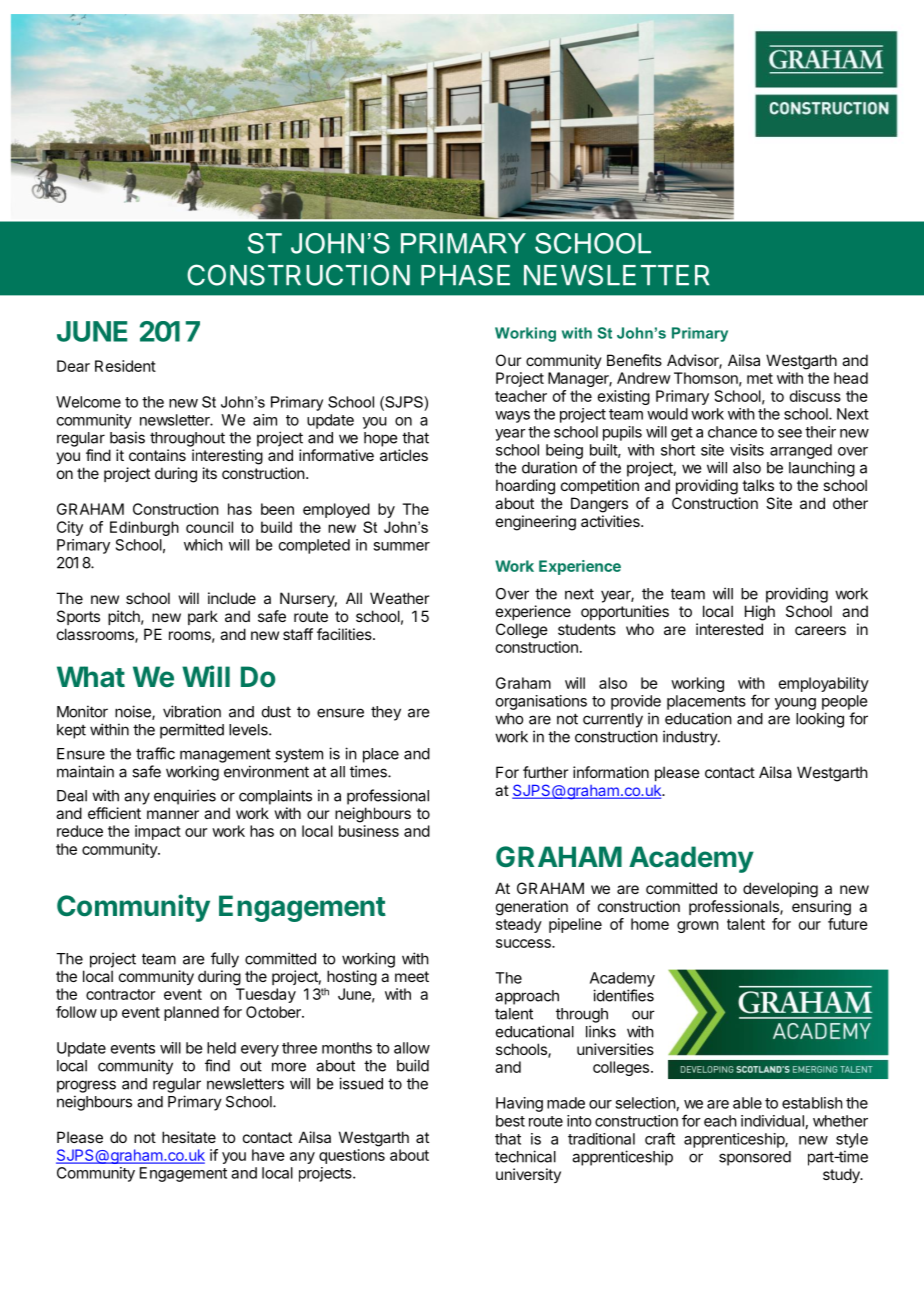  Describe the element at coordinates (189, 1137) in the image. I see `hesitate` at that location.
